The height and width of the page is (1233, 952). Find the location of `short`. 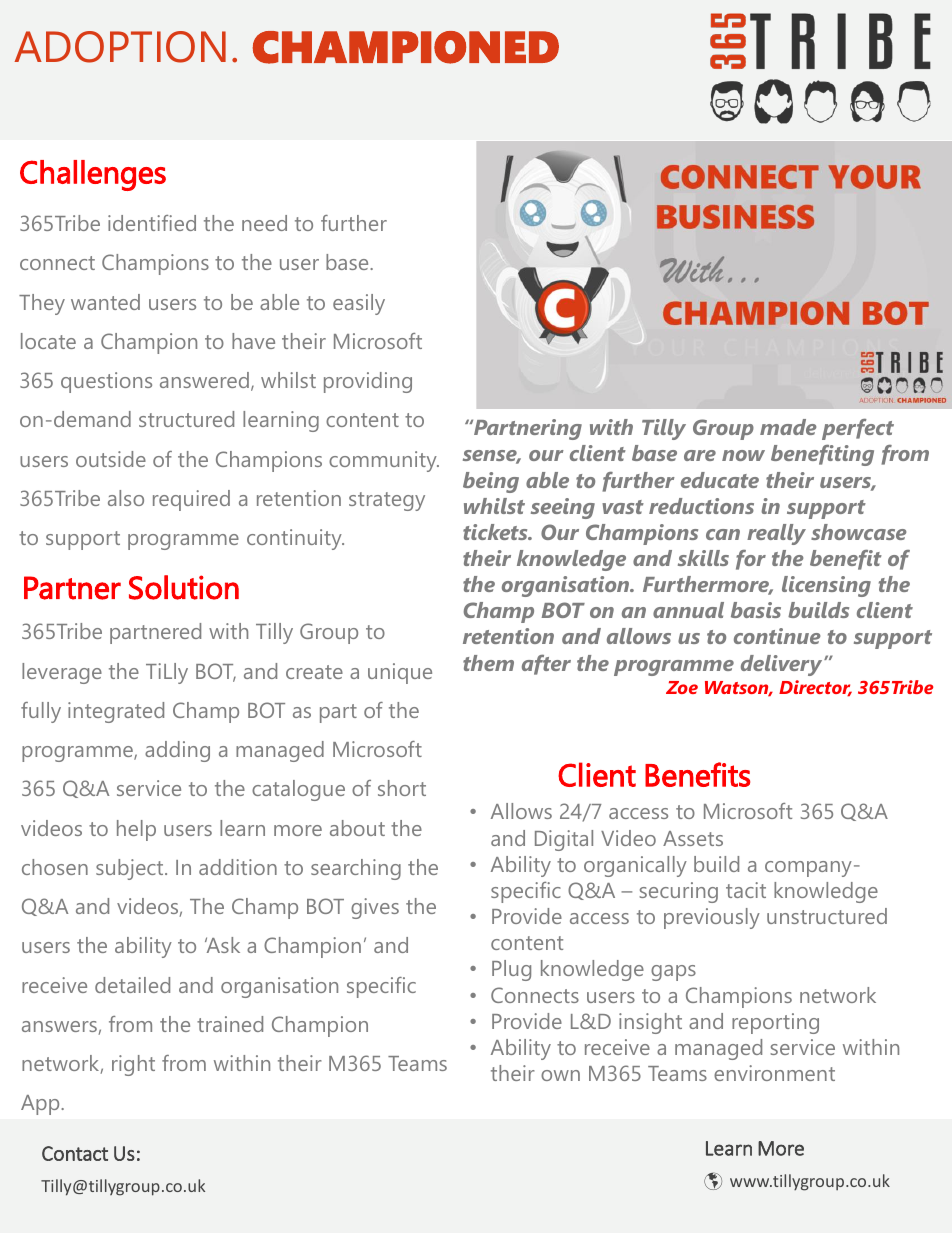

short is located at coordinates (402, 788).
